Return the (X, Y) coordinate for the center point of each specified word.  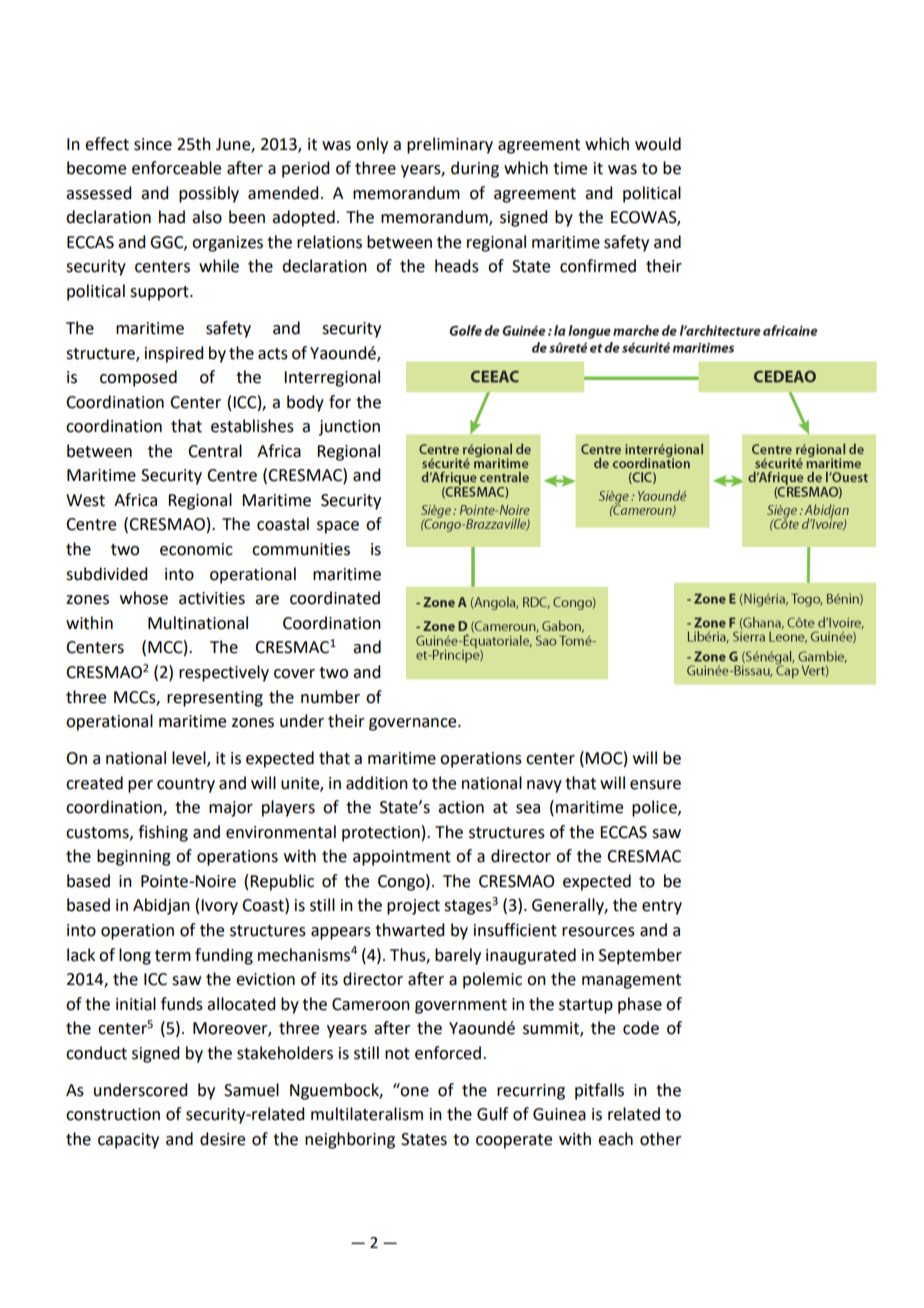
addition (377, 783)
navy (544, 786)
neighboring (350, 1140)
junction (349, 428)
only (372, 145)
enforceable (176, 168)
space (338, 527)
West (85, 500)
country (186, 785)
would (658, 144)
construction (113, 1114)
